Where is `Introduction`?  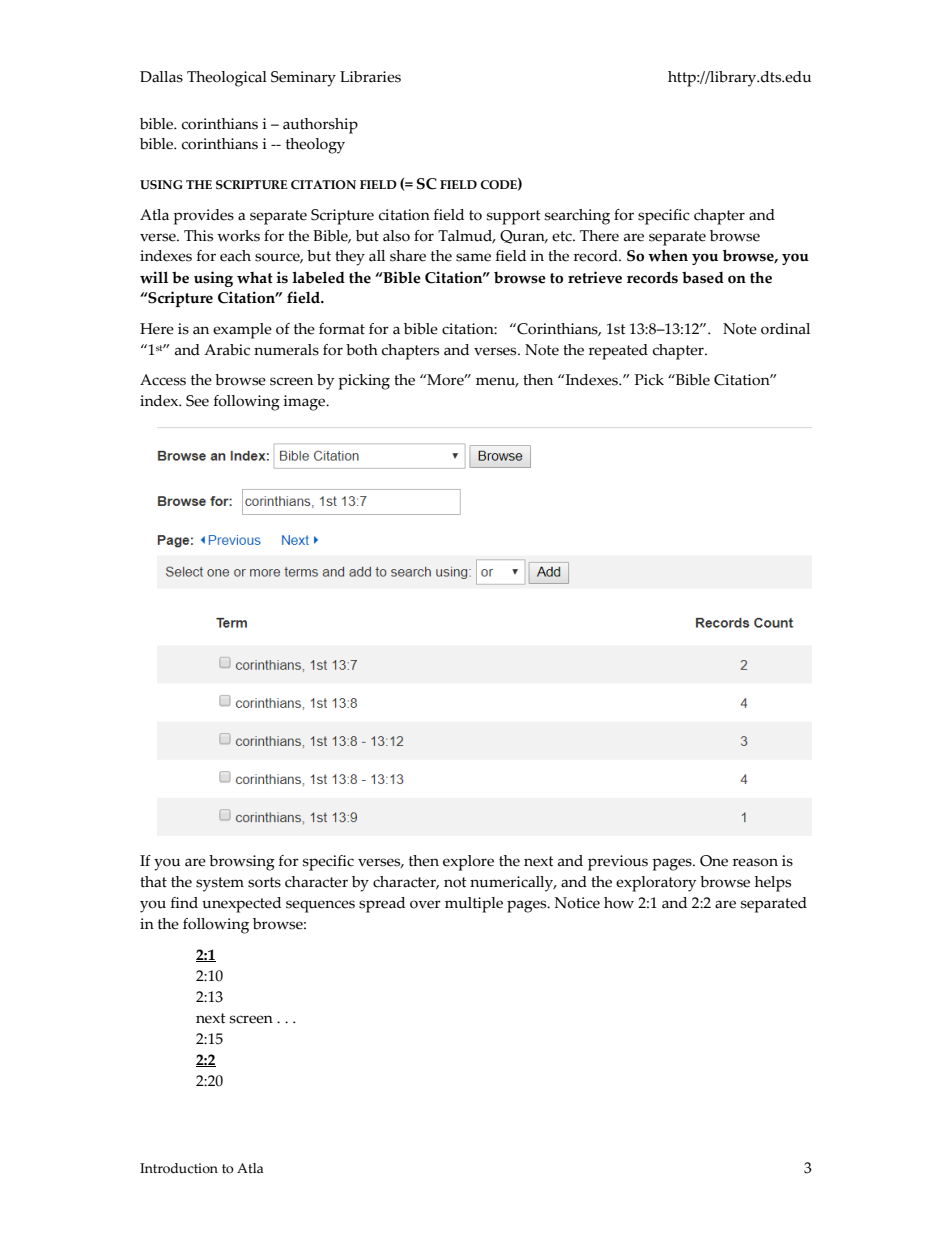
Introduction is located at coordinates (179, 1168).
